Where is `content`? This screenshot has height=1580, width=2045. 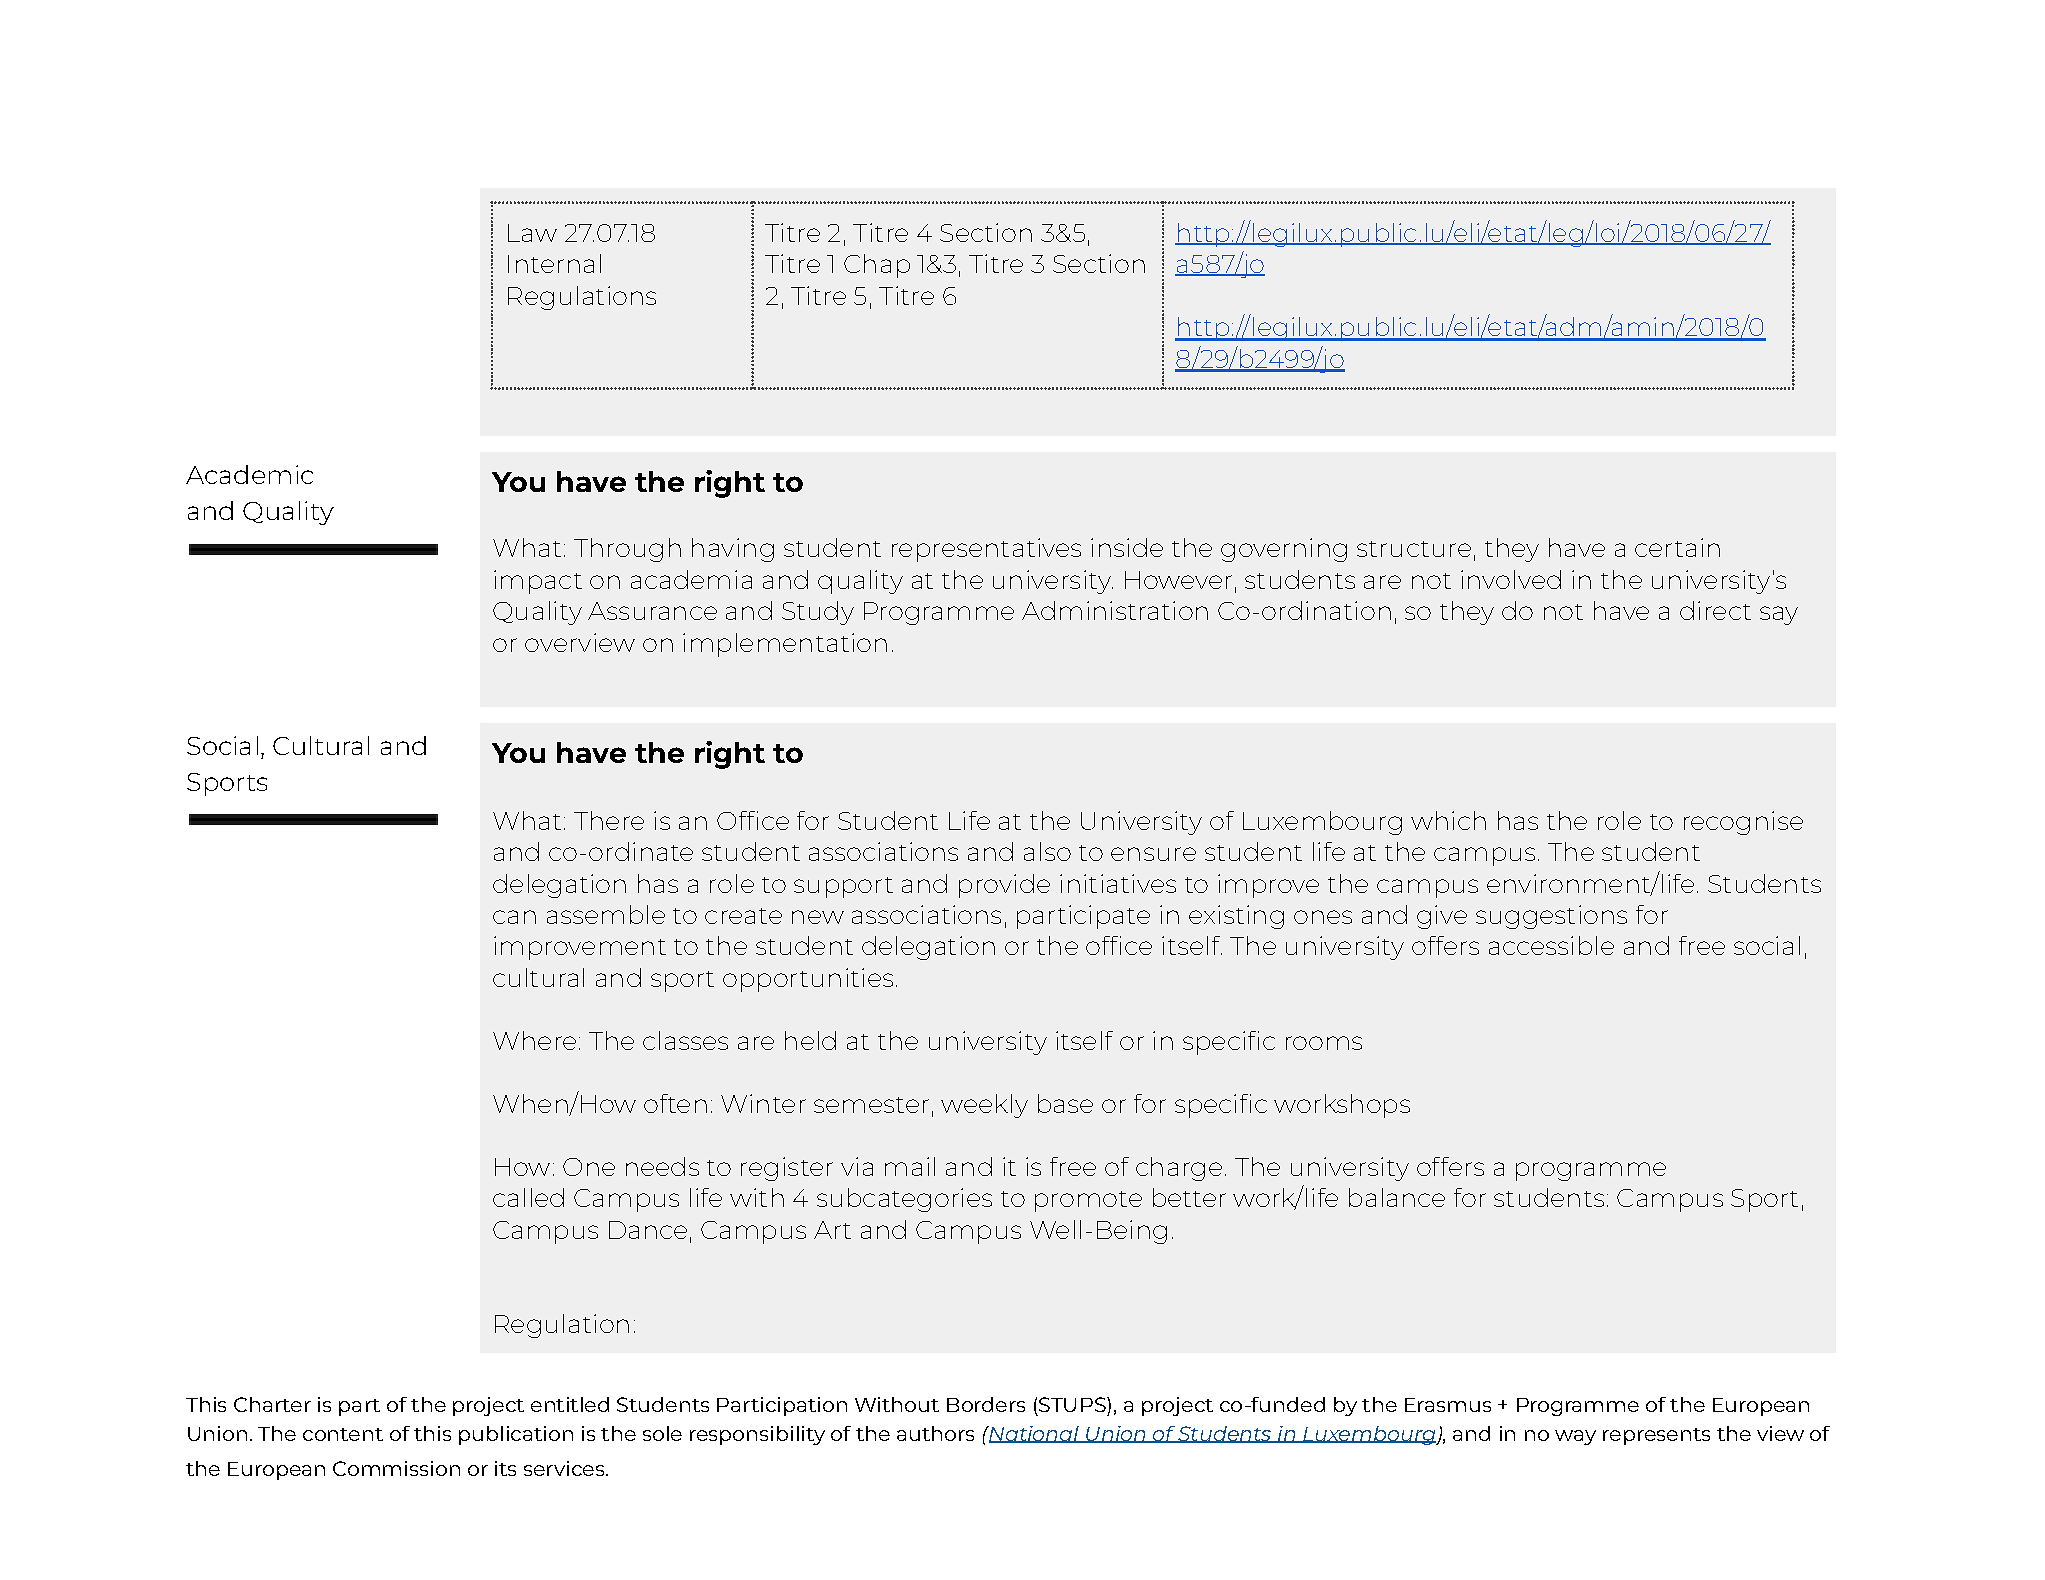 content is located at coordinates (343, 1434).
